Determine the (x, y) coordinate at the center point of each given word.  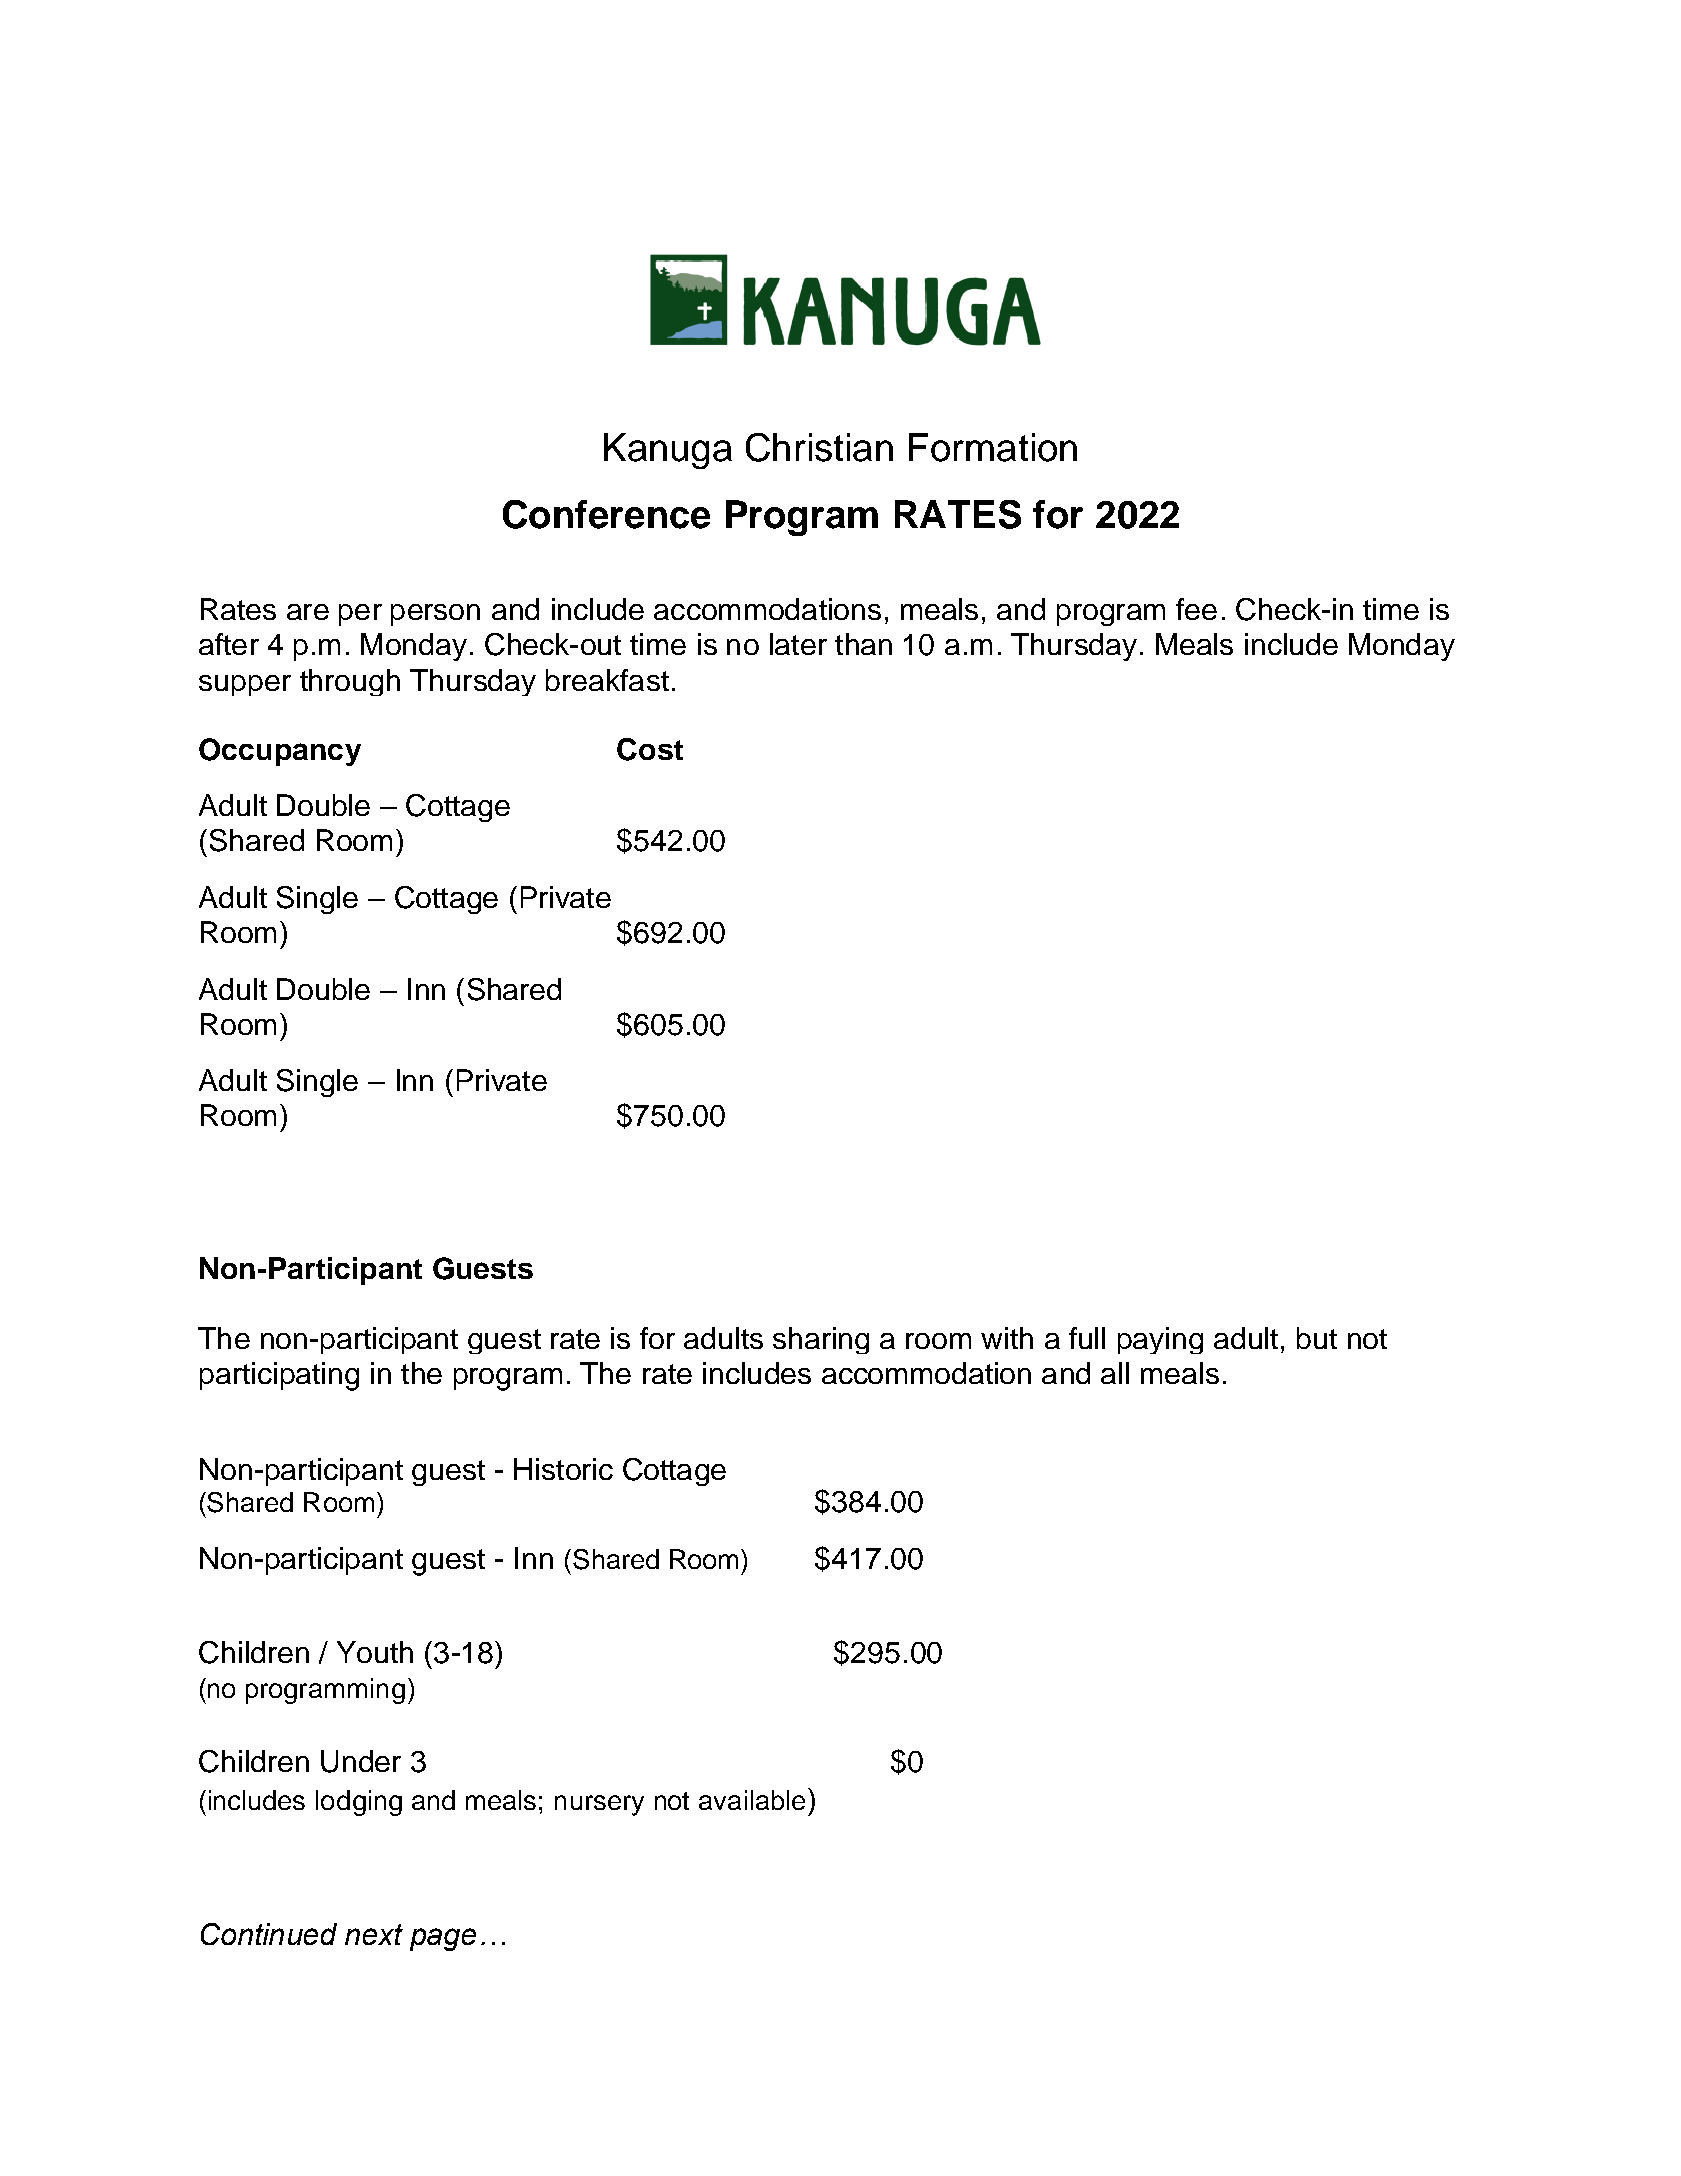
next (374, 1934)
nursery (599, 1805)
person (435, 615)
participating (279, 1376)
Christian (819, 447)
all (1115, 1373)
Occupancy (280, 752)
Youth (375, 1652)
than (863, 644)
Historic (563, 1469)
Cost (650, 749)
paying (1160, 1340)
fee (1196, 609)
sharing (821, 1340)
